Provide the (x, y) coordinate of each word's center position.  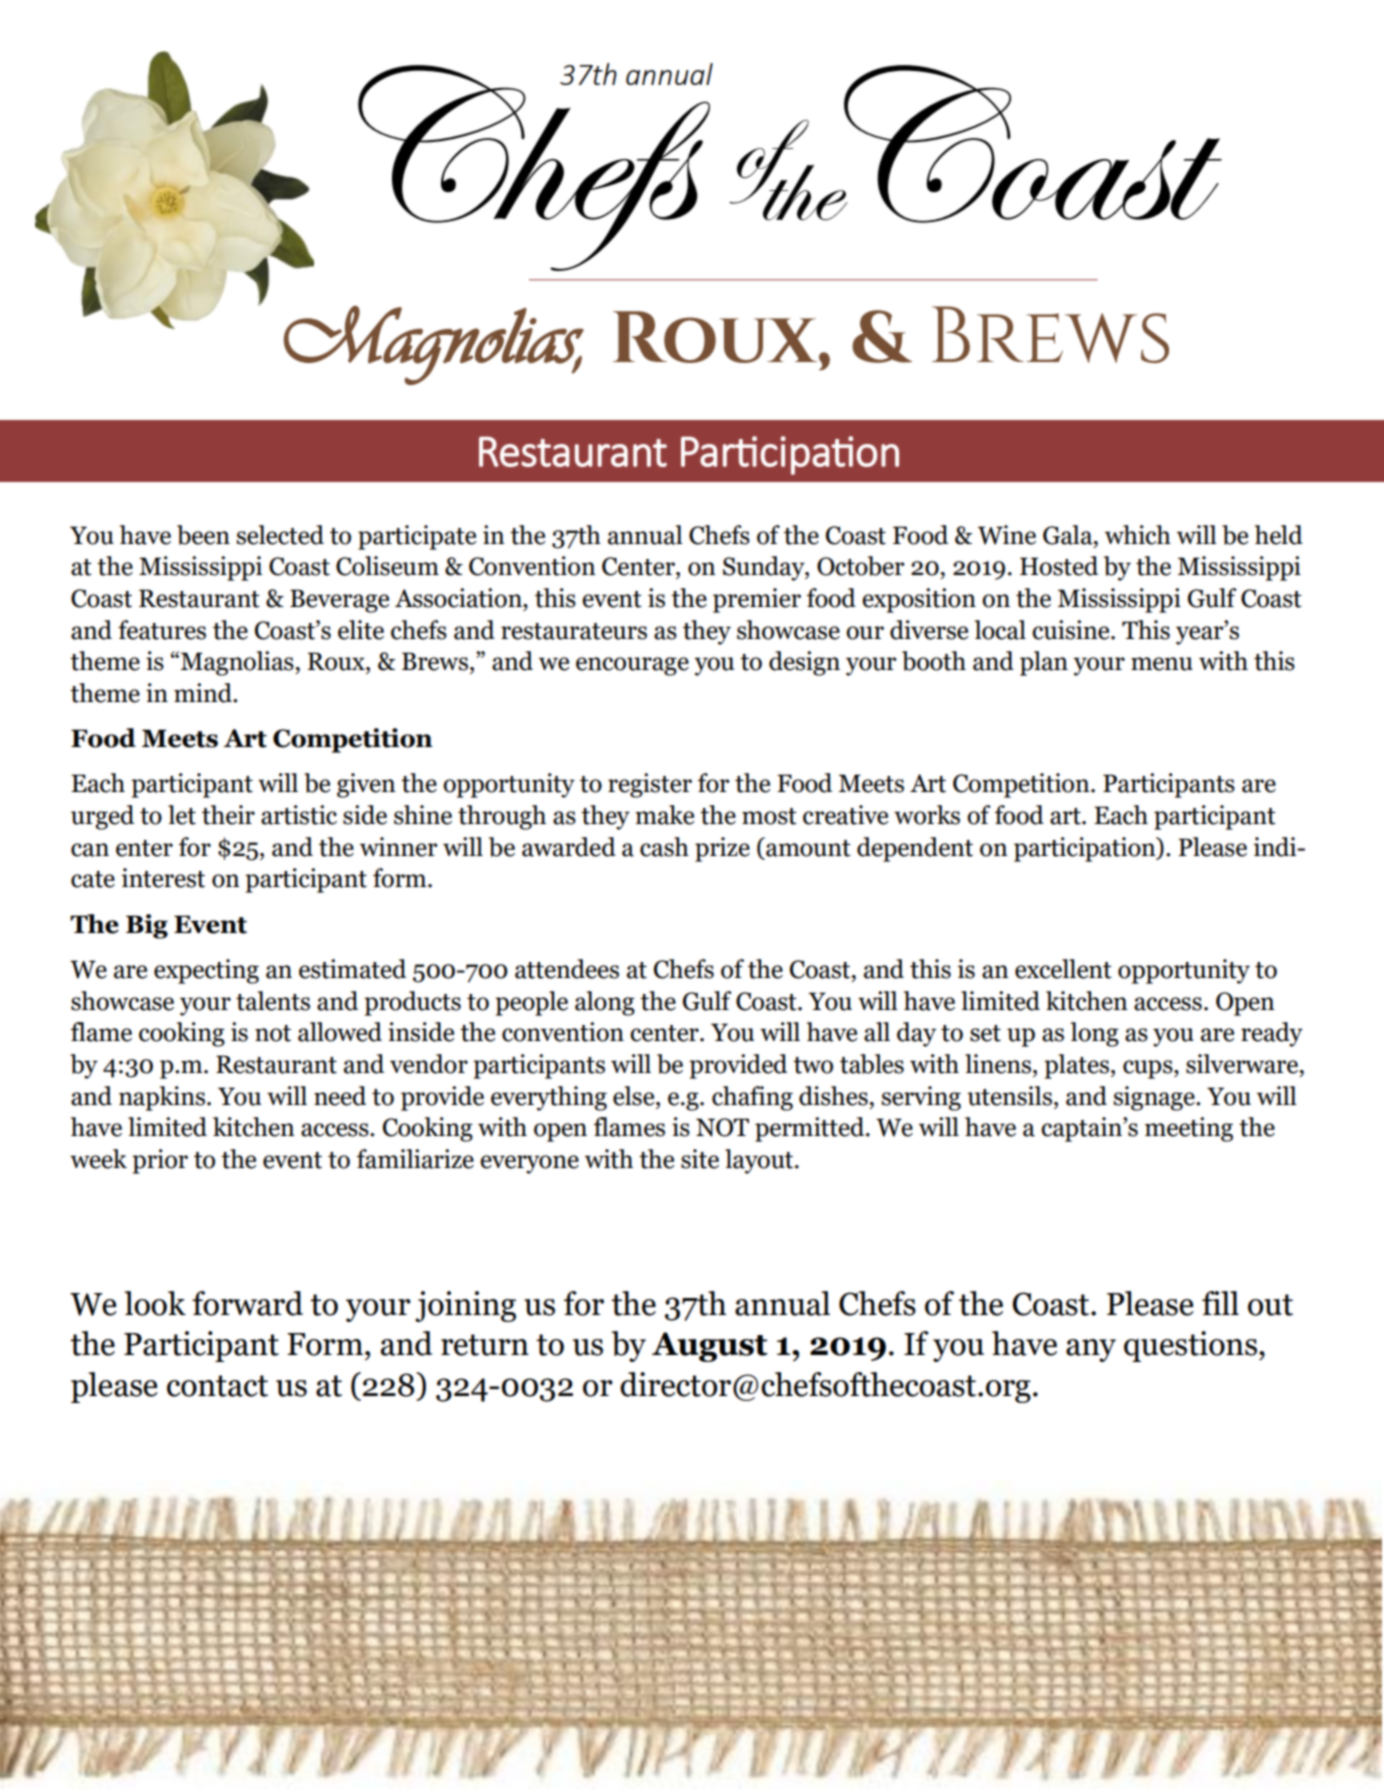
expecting (206, 971)
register (650, 785)
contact (217, 1386)
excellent (1063, 969)
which (1138, 535)
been (203, 535)
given (366, 785)
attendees (567, 969)
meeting (1189, 1129)
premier (757, 600)
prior (160, 1161)
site (700, 1159)
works (927, 815)
